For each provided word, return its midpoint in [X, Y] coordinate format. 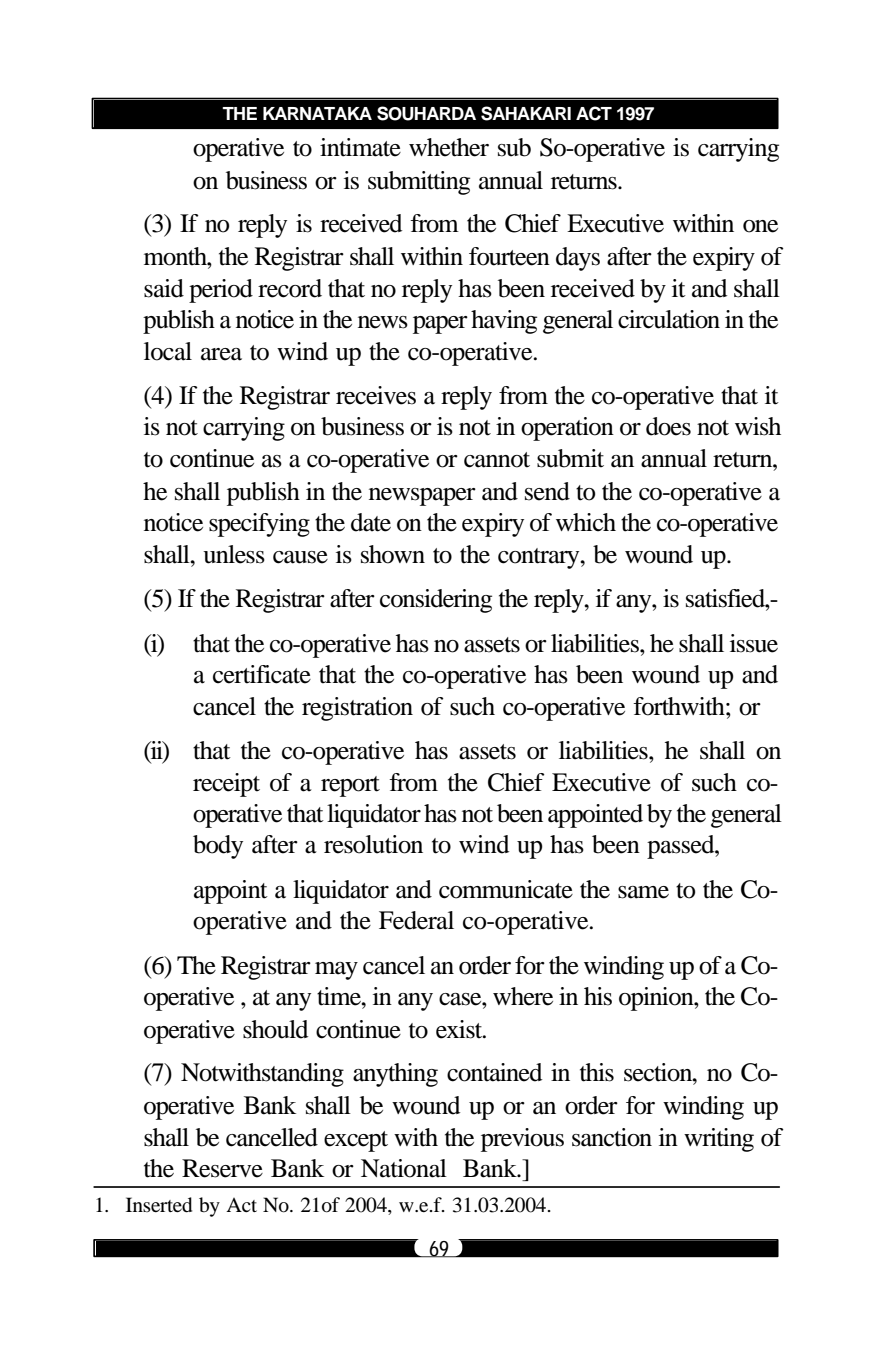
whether [449, 147]
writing [719, 1140]
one [760, 226]
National [404, 1168]
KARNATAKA [317, 113]
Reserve [222, 1168]
